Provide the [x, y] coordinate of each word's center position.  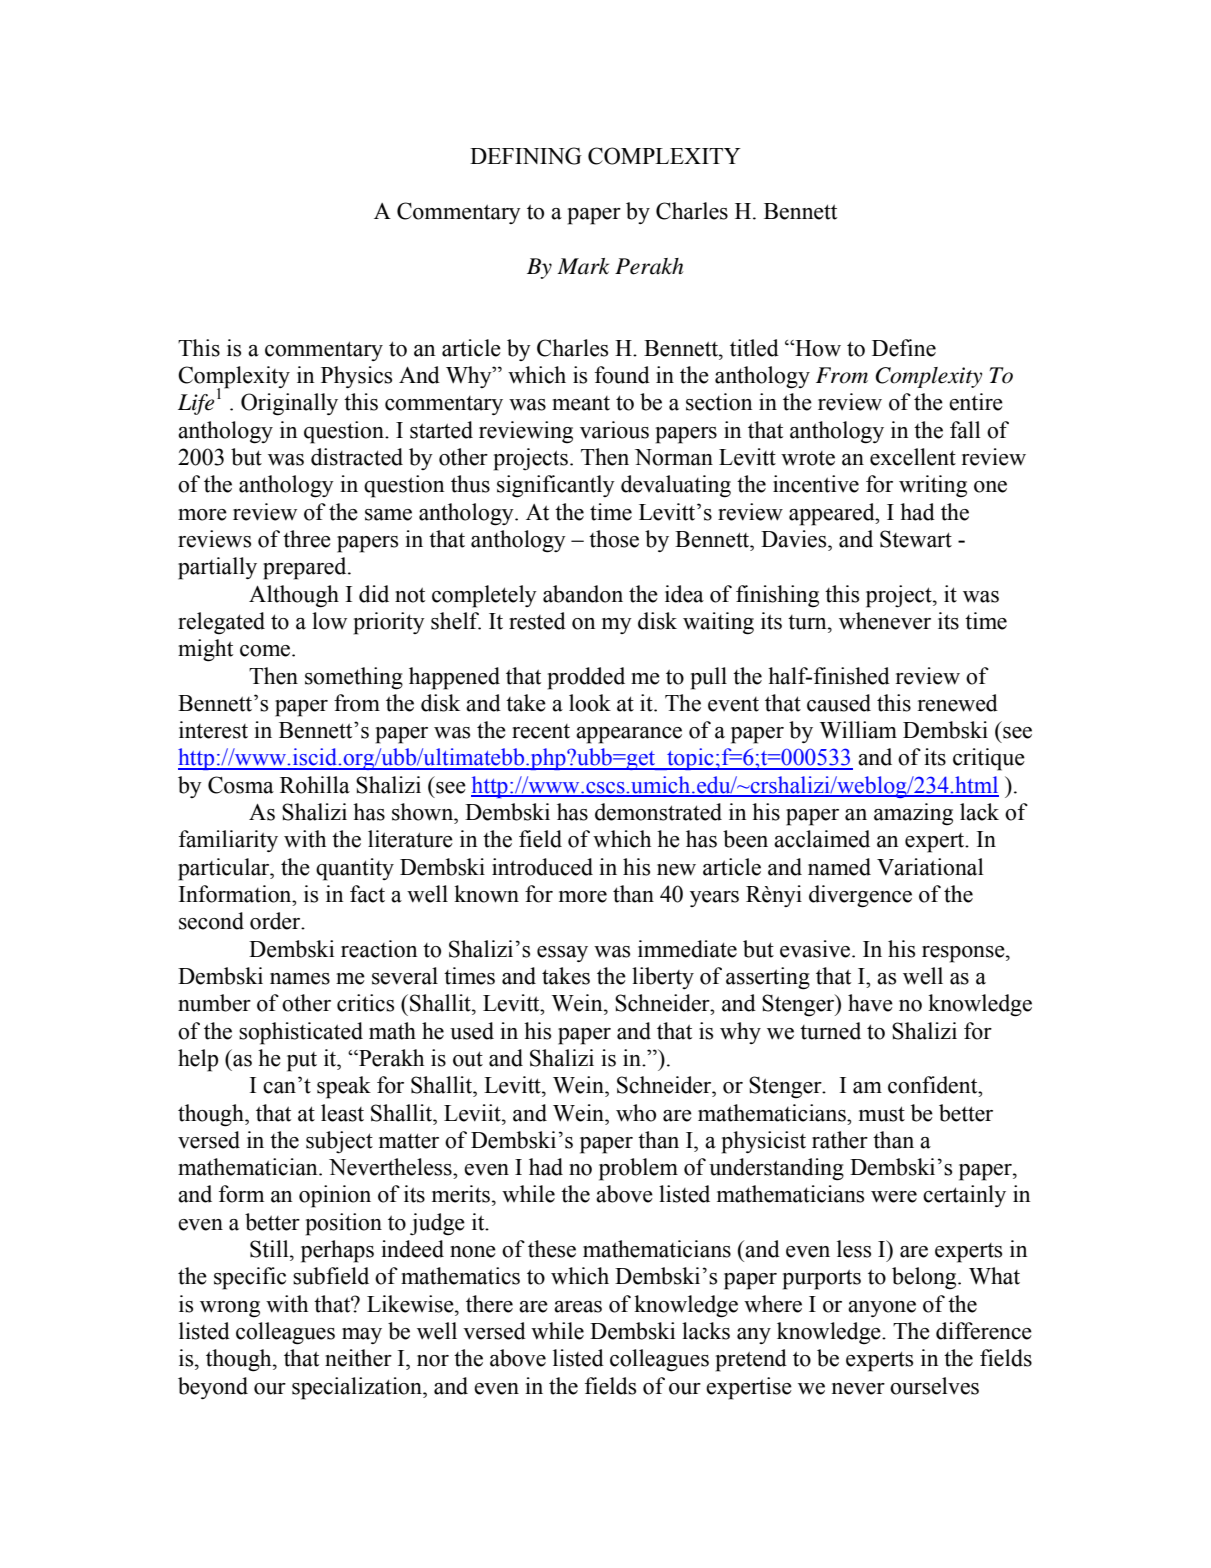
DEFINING [526, 156]
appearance [629, 735]
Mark [583, 266]
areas [578, 1307]
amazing [913, 814]
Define [904, 348]
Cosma [241, 785]
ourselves [934, 1386]
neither [358, 1358]
